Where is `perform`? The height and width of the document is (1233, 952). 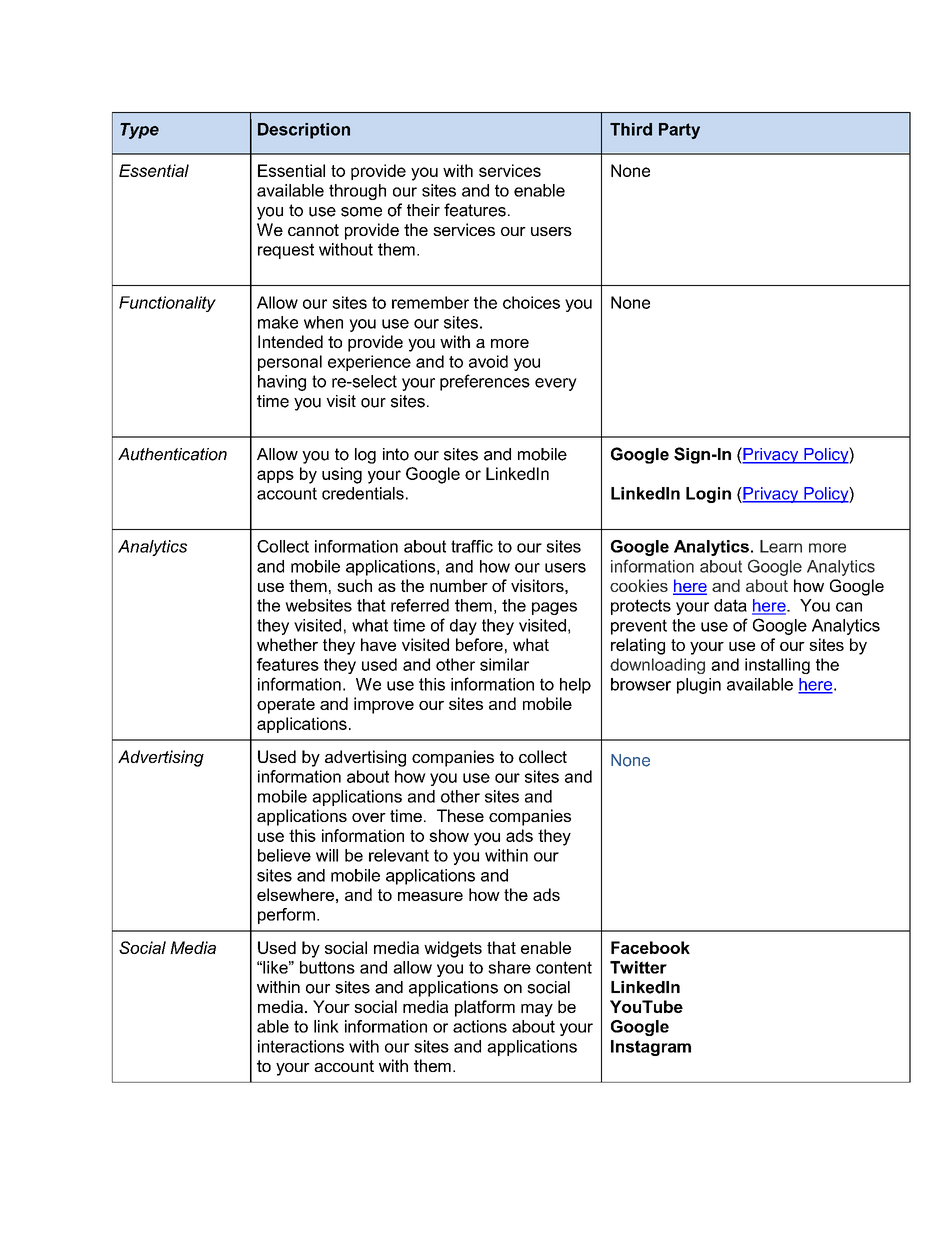
perform is located at coordinates (286, 916).
